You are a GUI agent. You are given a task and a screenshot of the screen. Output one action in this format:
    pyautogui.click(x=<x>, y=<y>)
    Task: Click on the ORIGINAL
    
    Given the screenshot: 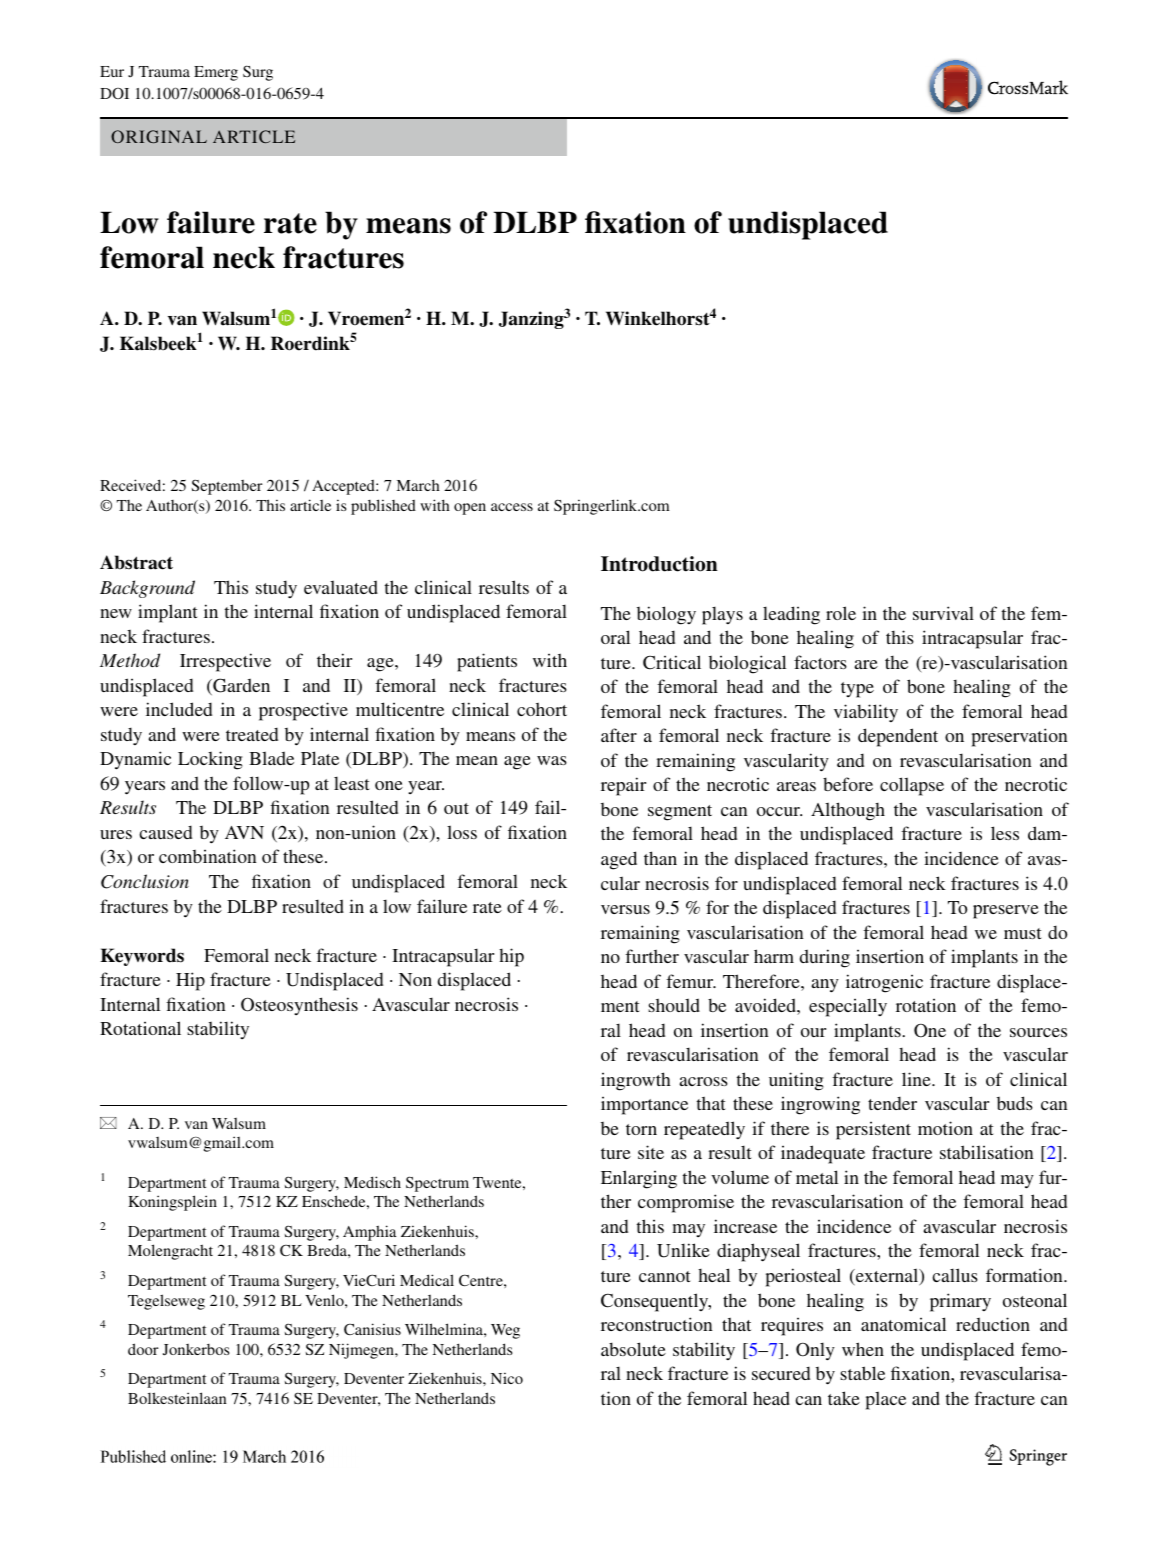 What is the action you would take?
    pyautogui.click(x=159, y=136)
